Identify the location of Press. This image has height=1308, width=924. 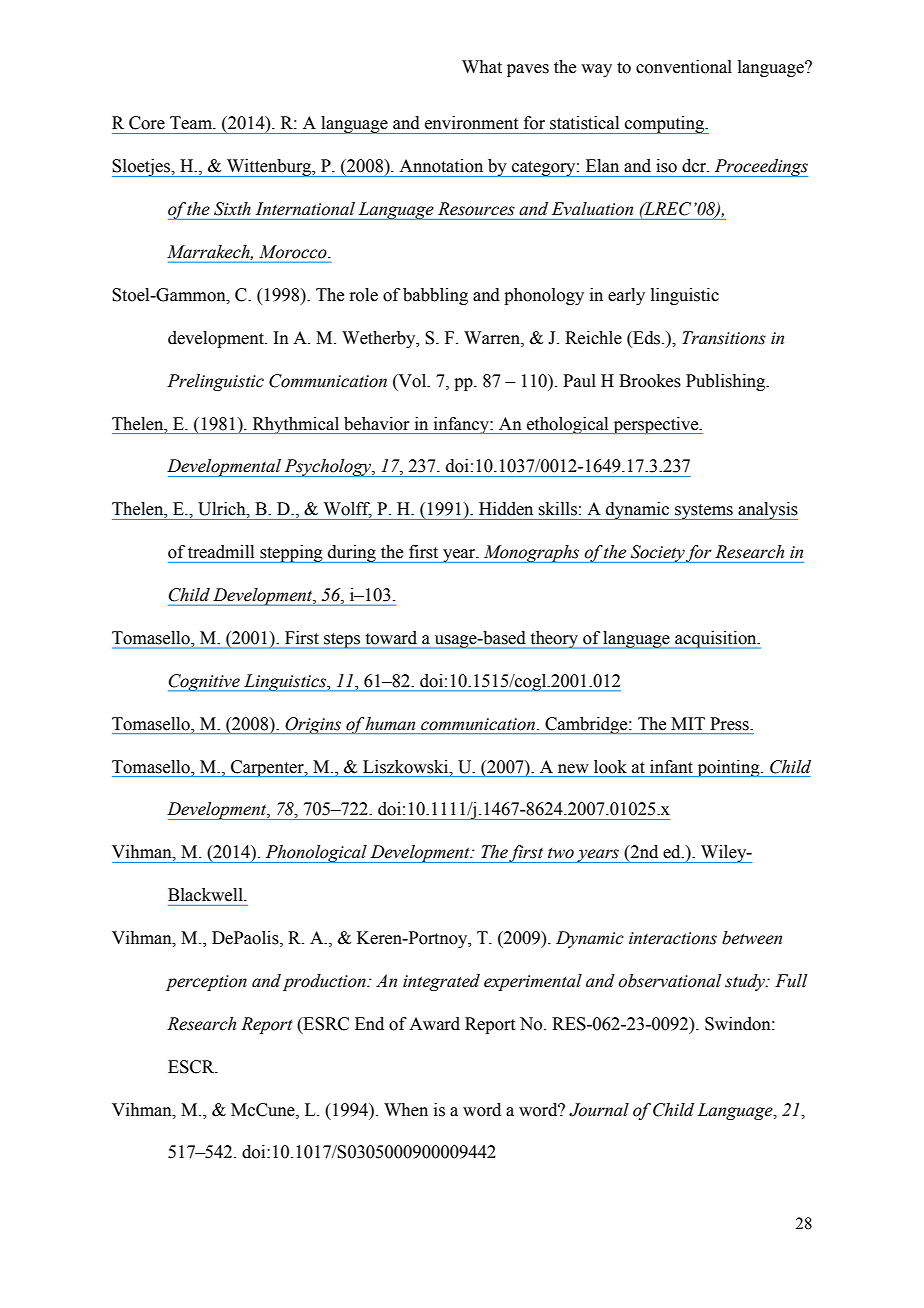
(730, 724).
